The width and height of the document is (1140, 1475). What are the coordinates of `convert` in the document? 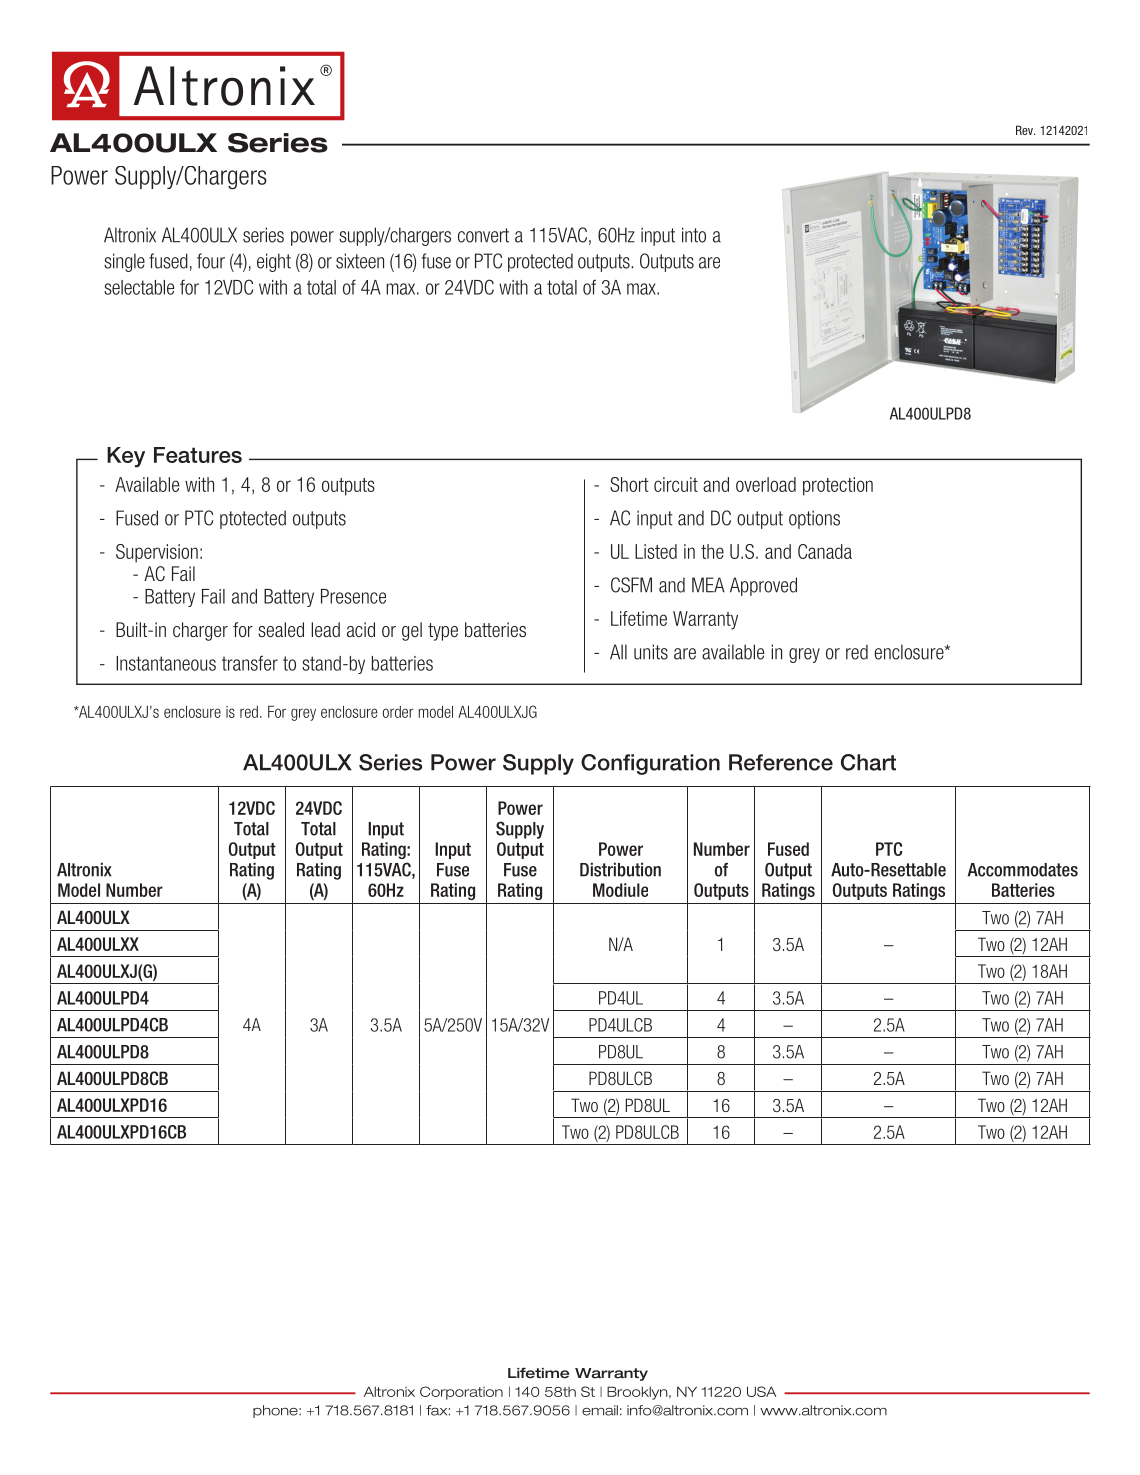 It's located at (483, 235).
